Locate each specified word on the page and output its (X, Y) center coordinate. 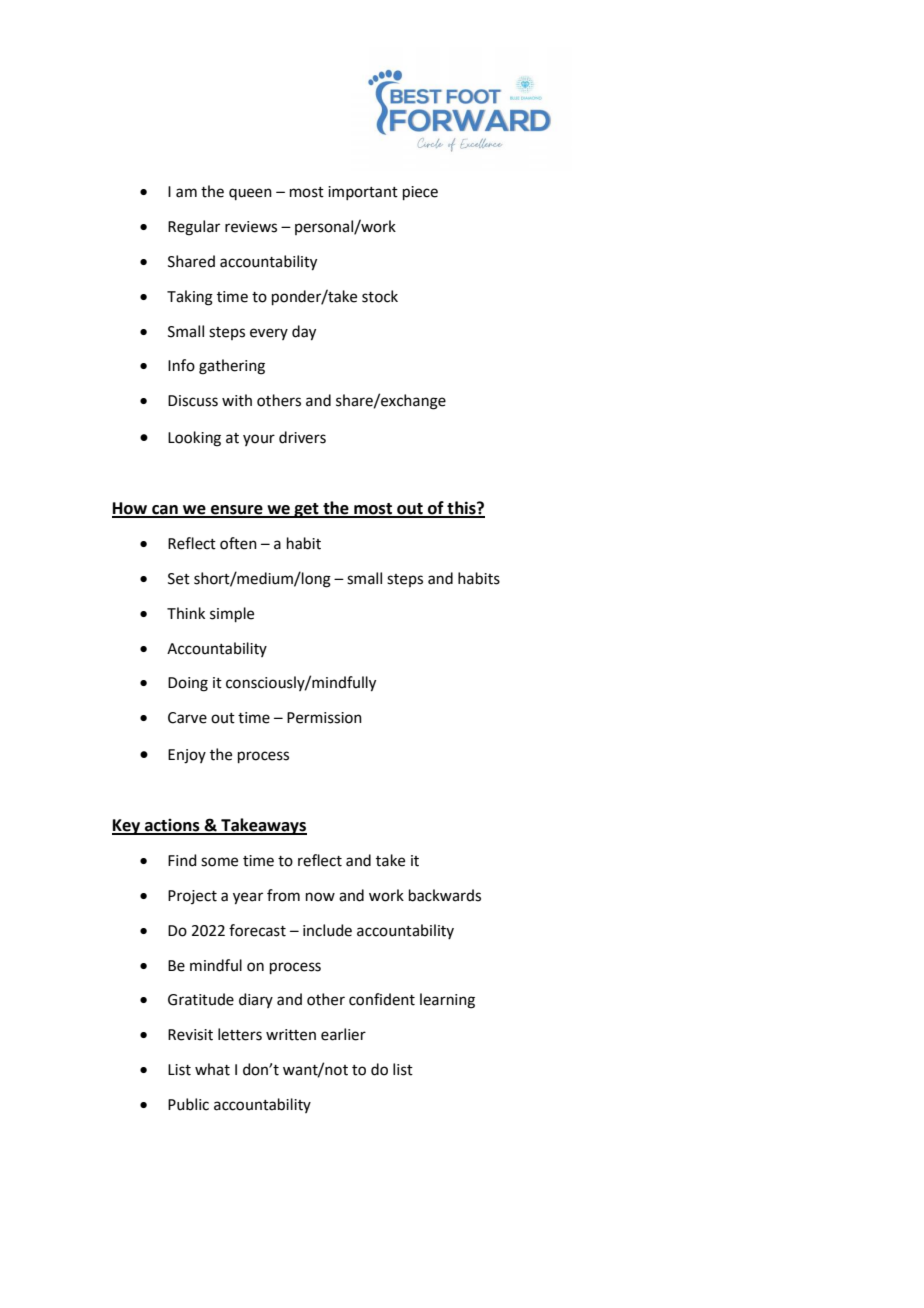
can (165, 511)
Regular (194, 228)
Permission (324, 718)
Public (188, 1104)
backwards (445, 895)
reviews (251, 227)
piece (420, 193)
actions (172, 826)
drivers (302, 437)
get (306, 510)
